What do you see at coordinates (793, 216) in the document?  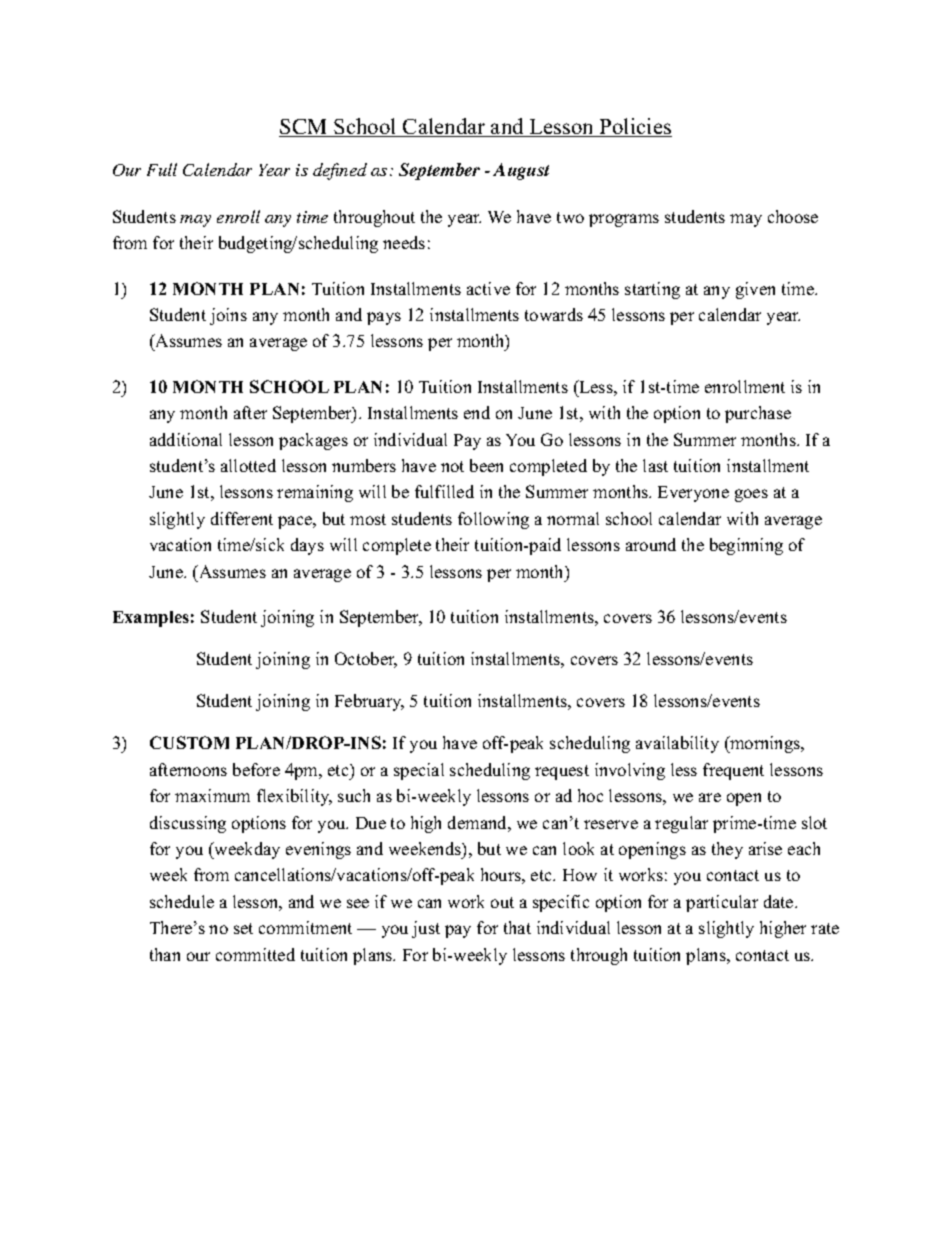 I see `choose` at bounding box center [793, 216].
